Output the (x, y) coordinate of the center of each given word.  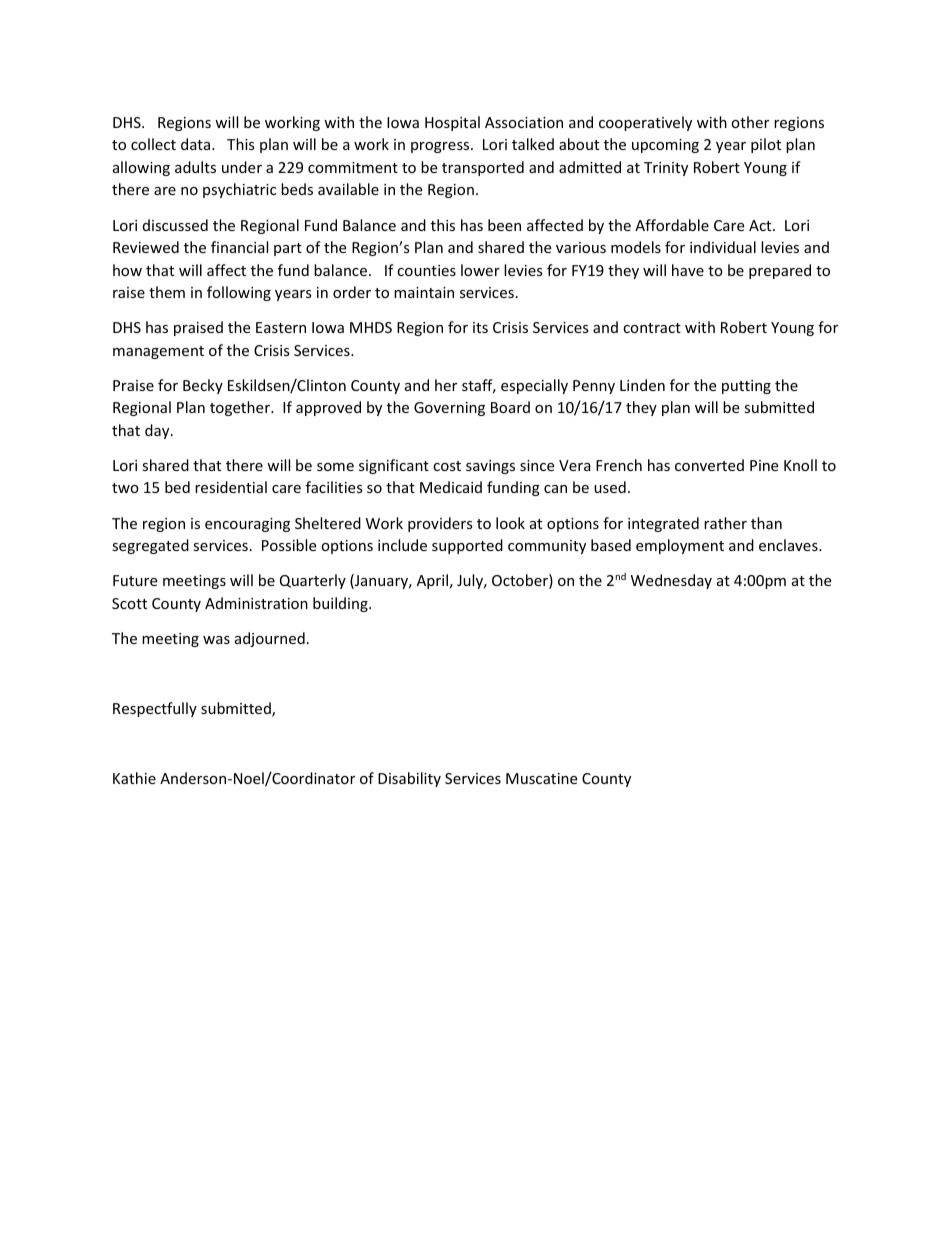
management (158, 352)
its (480, 327)
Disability (409, 779)
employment (680, 546)
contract (652, 328)
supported (467, 546)
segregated (150, 546)
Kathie (134, 778)
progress (441, 147)
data (197, 144)
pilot (766, 145)
